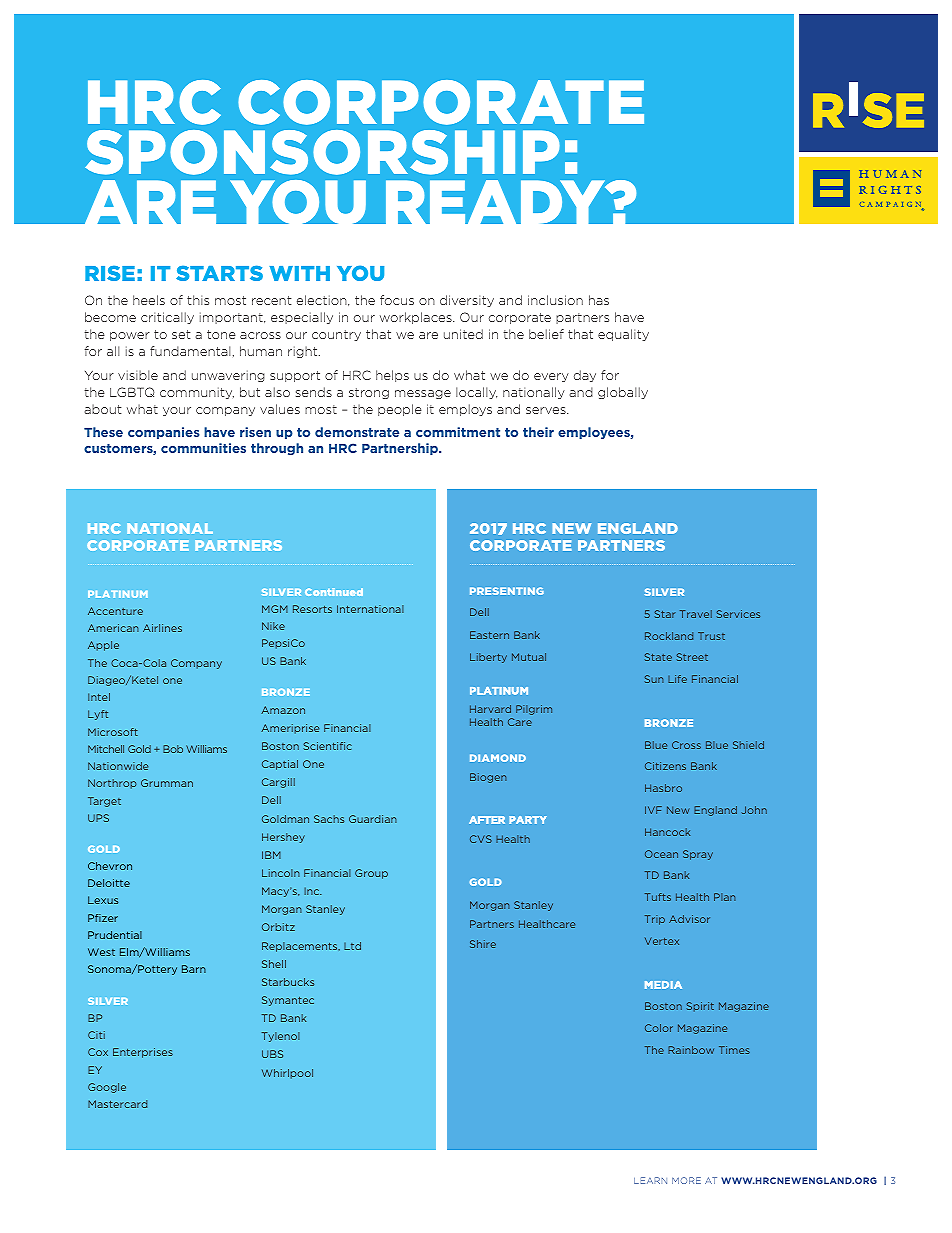 This screenshot has width=952, height=1233. I want to click on Harvard, so click(490, 709).
